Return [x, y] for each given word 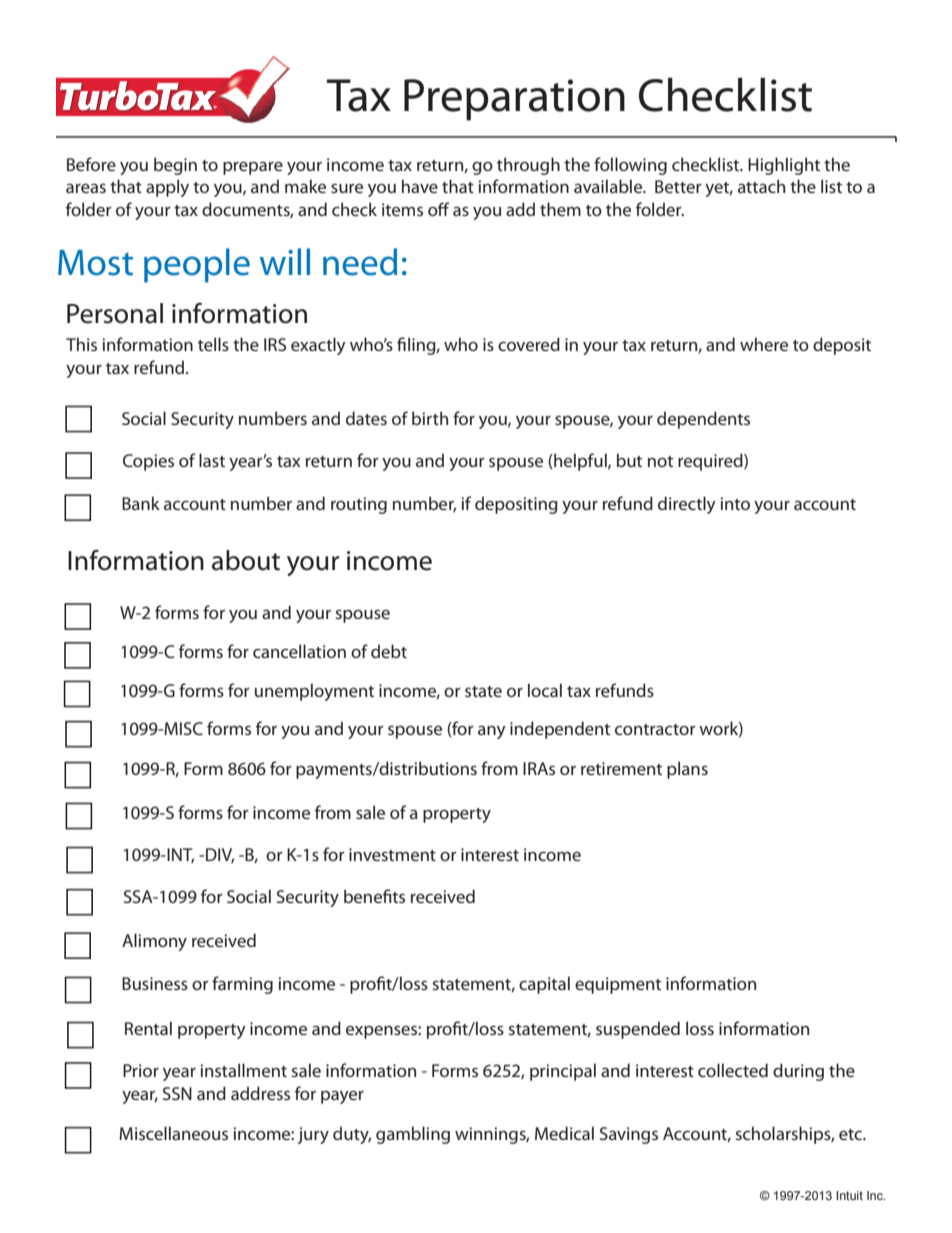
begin [175, 166]
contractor [655, 729]
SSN [177, 1093]
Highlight [784, 166]
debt [389, 651]
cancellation [299, 651]
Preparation [514, 100]
